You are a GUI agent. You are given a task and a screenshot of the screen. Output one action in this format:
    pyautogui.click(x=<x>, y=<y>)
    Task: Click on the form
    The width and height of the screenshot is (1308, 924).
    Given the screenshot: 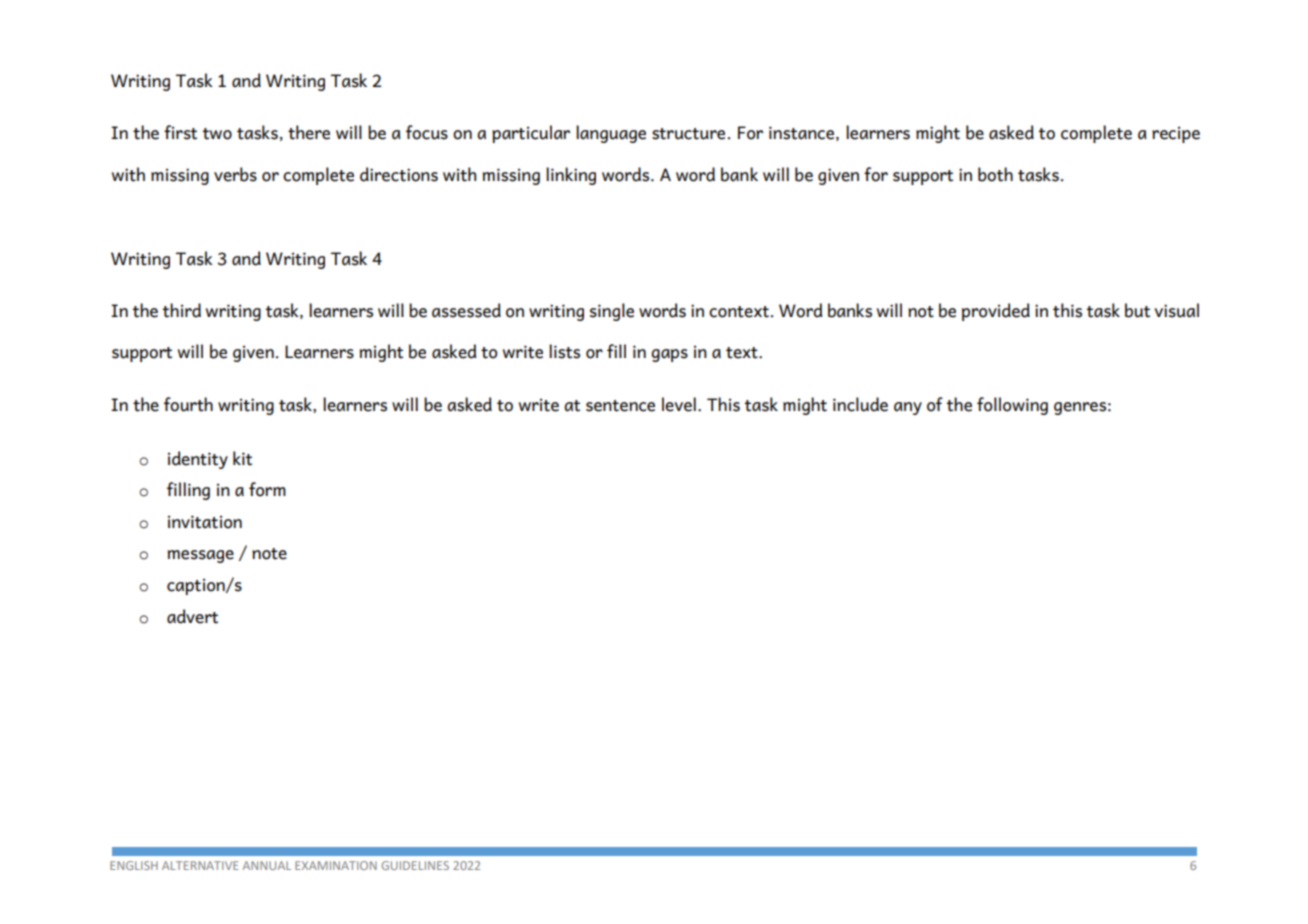 What is the action you would take?
    pyautogui.click(x=267, y=489)
